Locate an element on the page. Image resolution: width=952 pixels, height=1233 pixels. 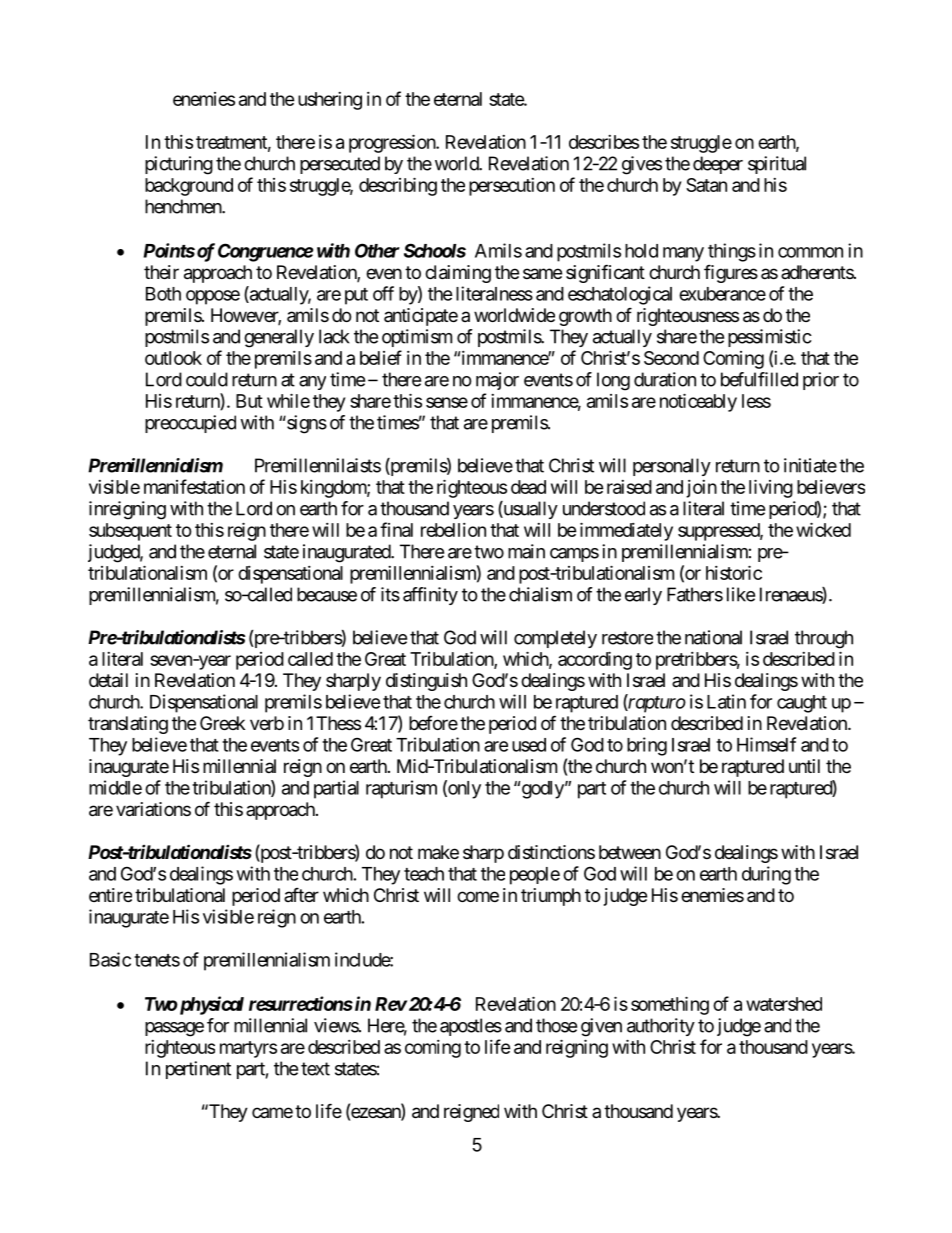
picturing is located at coordinates (179, 165).
